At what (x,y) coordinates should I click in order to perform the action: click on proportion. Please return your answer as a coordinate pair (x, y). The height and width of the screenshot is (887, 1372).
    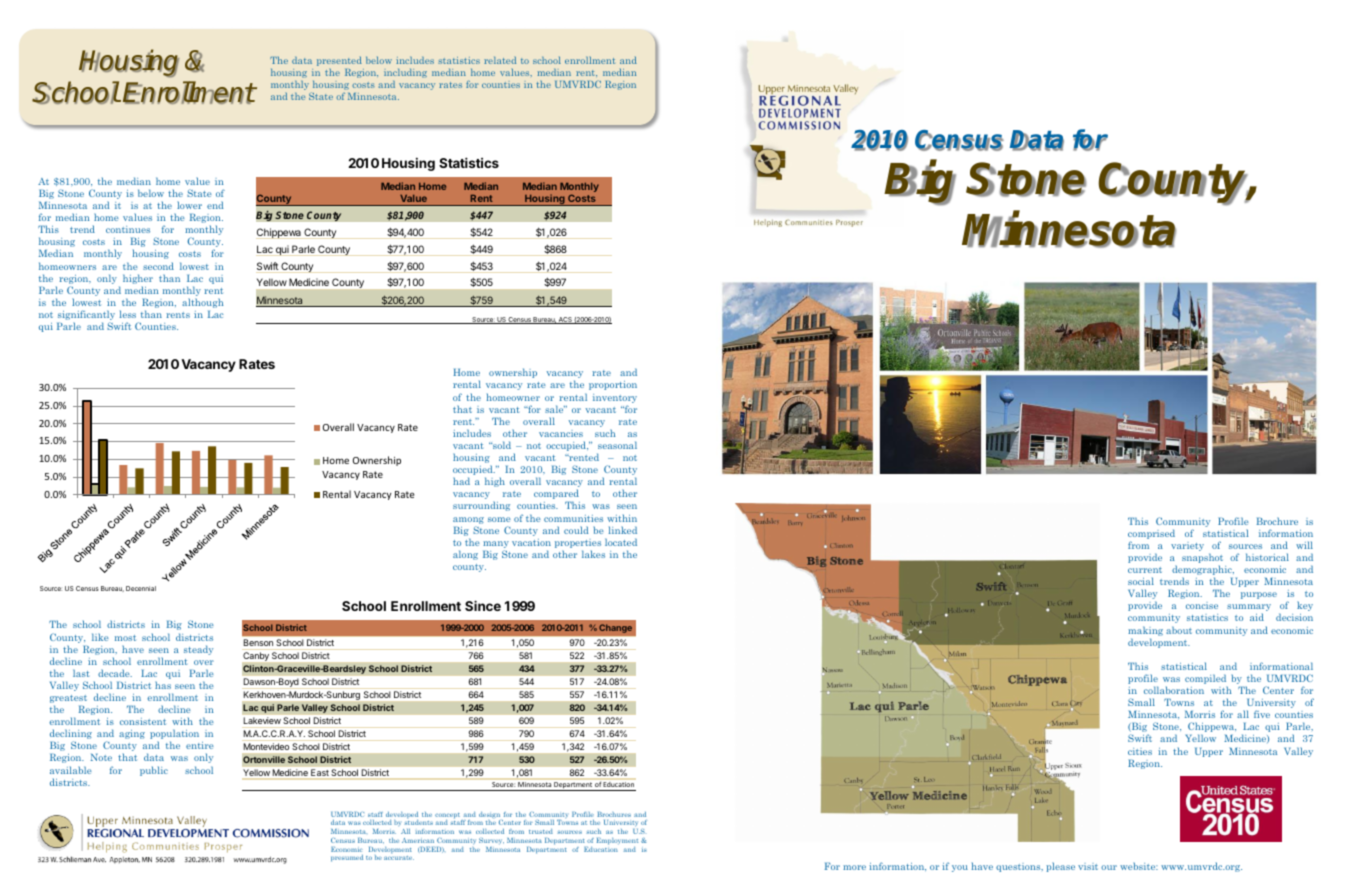
    Looking at the image, I should click on (613, 385).
